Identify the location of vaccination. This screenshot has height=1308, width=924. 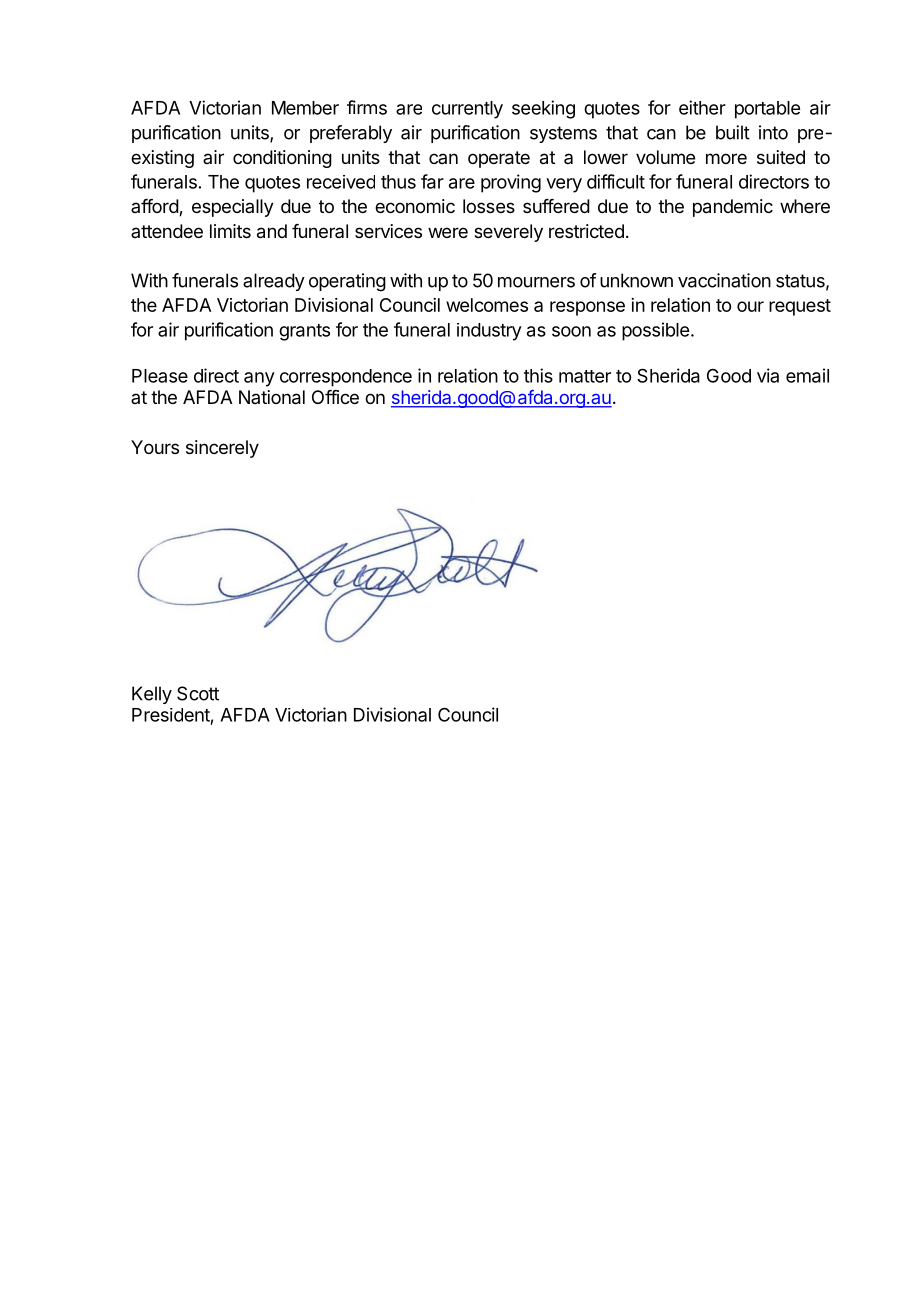
(724, 280).
